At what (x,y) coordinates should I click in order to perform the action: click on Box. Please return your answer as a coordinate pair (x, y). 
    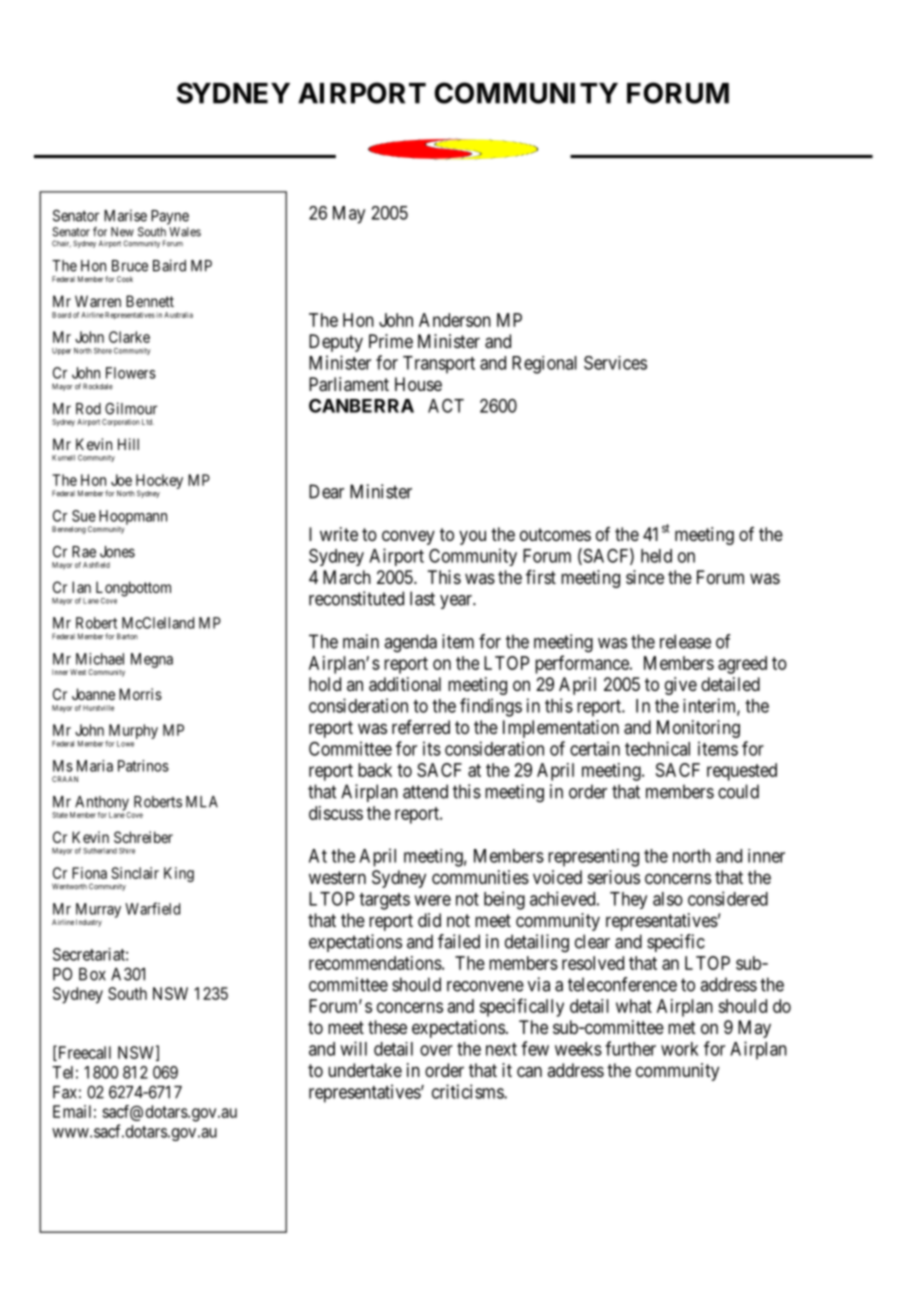
    Looking at the image, I should click on (92, 974).
